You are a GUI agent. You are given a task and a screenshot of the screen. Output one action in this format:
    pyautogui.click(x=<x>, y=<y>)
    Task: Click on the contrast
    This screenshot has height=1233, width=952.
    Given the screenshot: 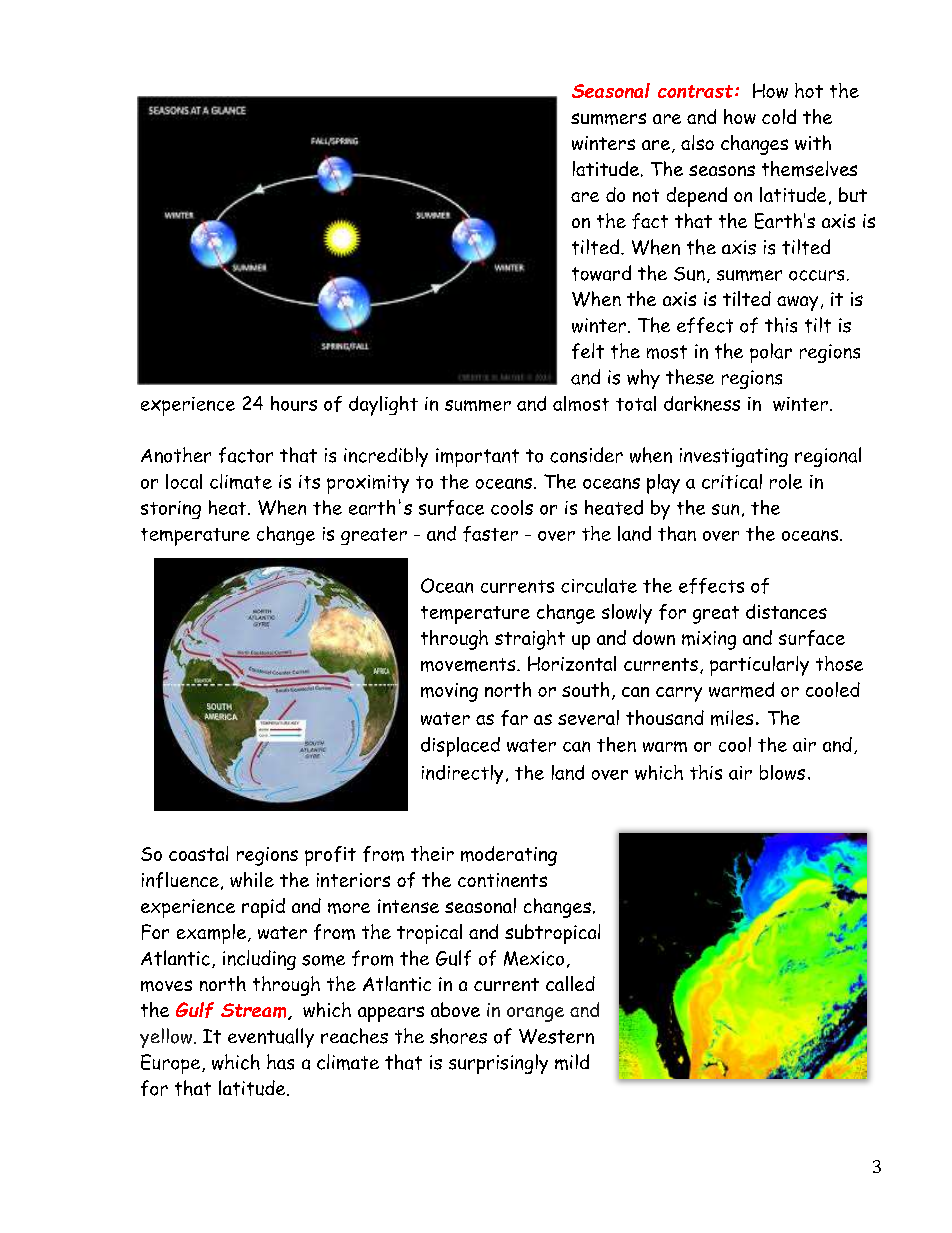 What is the action you would take?
    pyautogui.click(x=695, y=91)
